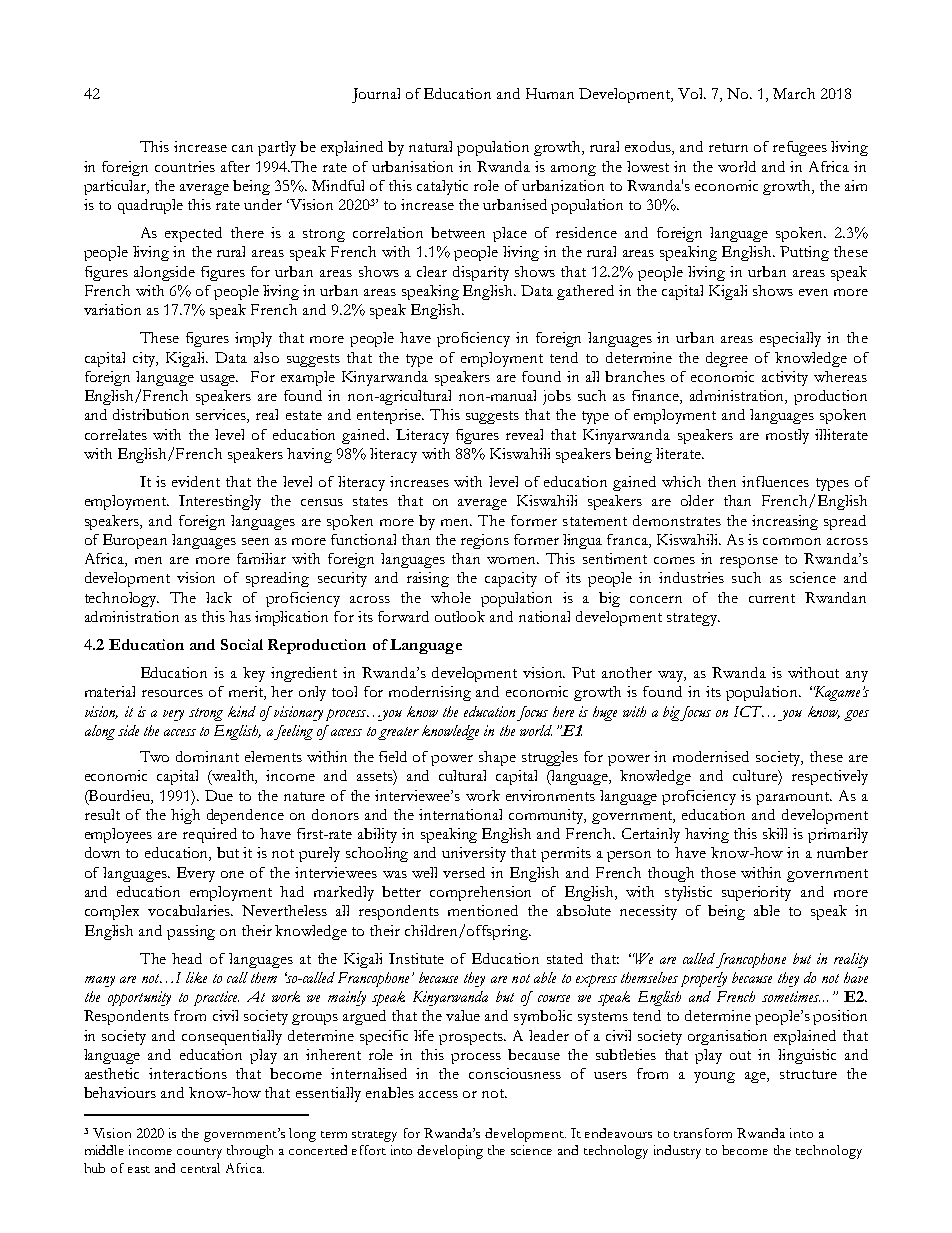 The image size is (952, 1233). What do you see at coordinates (480, 893) in the page?
I see `comprehension` at bounding box center [480, 893].
